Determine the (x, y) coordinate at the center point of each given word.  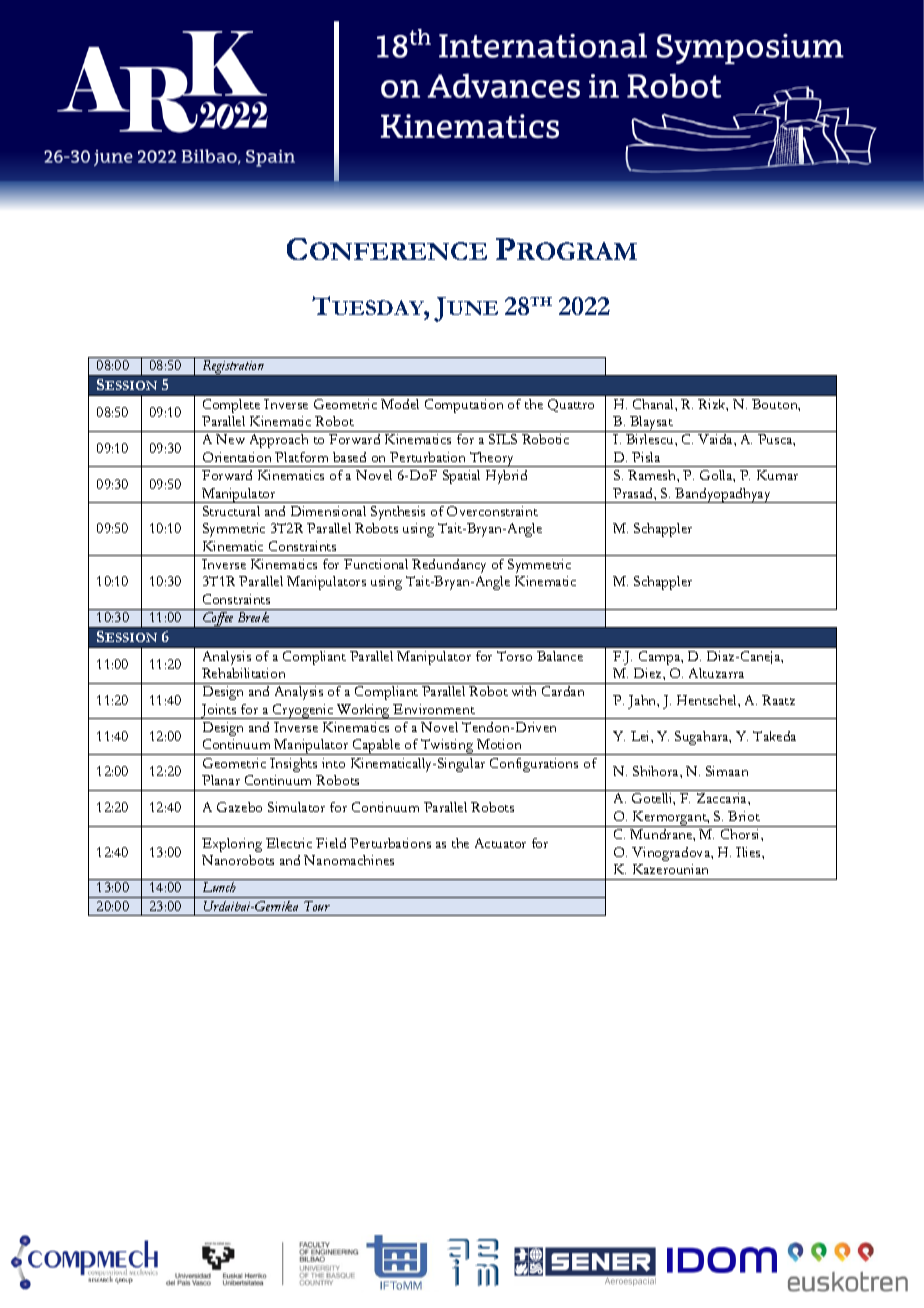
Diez (649, 673)
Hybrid (506, 477)
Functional (376, 564)
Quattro (571, 405)
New (230, 439)
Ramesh (653, 475)
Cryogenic (303, 711)
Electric (289, 843)
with (524, 691)
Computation (464, 406)
